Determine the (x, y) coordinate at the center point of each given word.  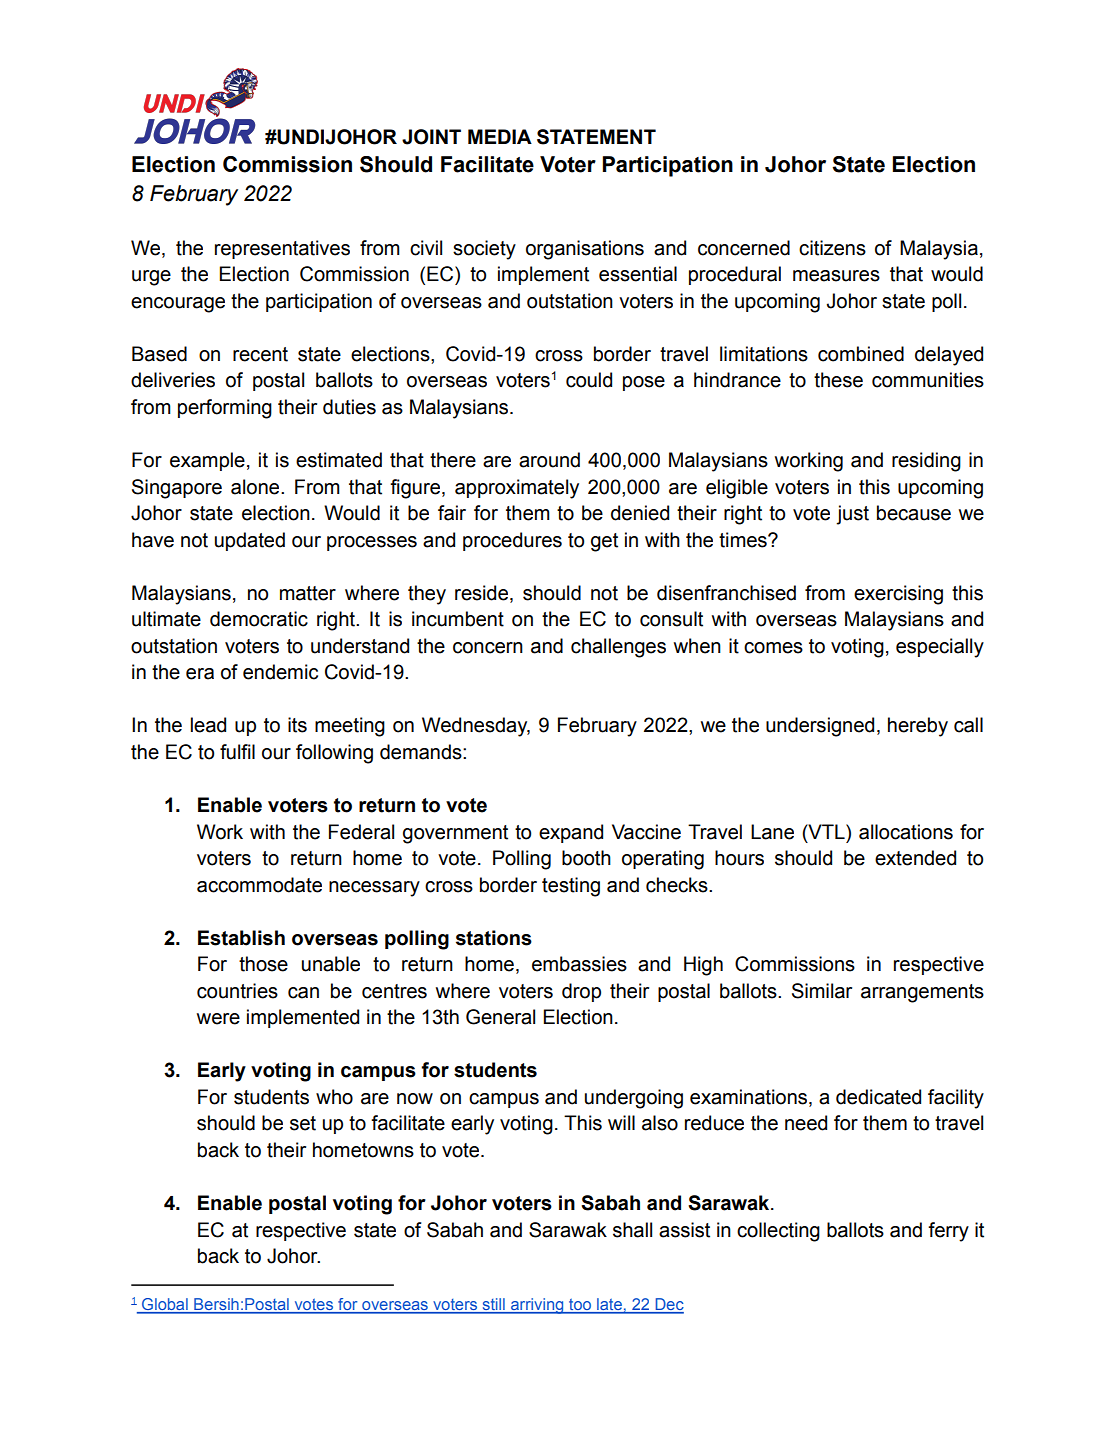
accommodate (259, 885)
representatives (282, 249)
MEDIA (500, 136)
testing (571, 887)
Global (165, 1305)
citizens (832, 248)
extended (915, 858)
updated (250, 541)
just (852, 515)
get (604, 542)
